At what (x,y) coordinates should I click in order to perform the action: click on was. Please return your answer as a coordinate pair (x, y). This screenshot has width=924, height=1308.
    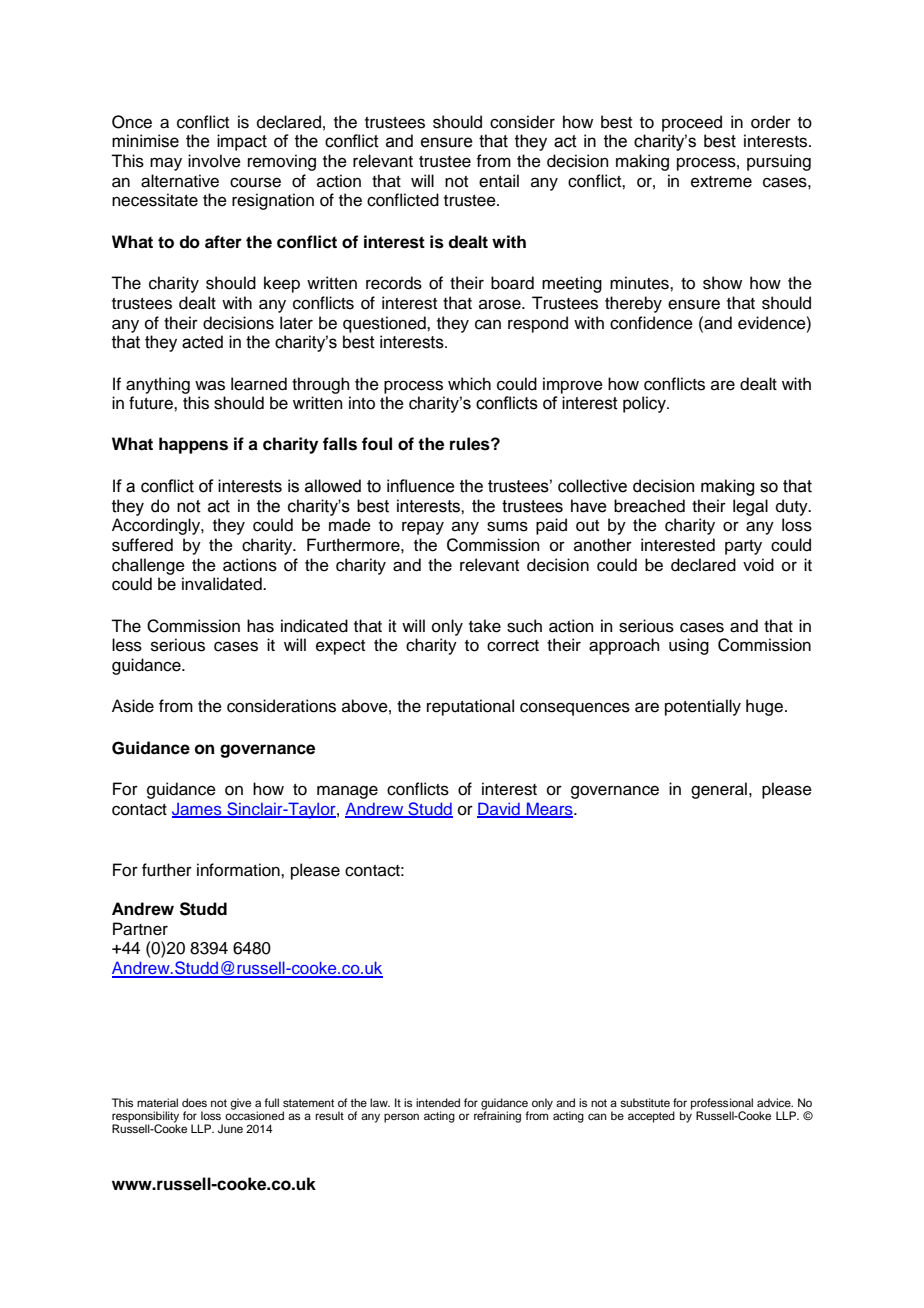
    Looking at the image, I should click on (210, 385).
